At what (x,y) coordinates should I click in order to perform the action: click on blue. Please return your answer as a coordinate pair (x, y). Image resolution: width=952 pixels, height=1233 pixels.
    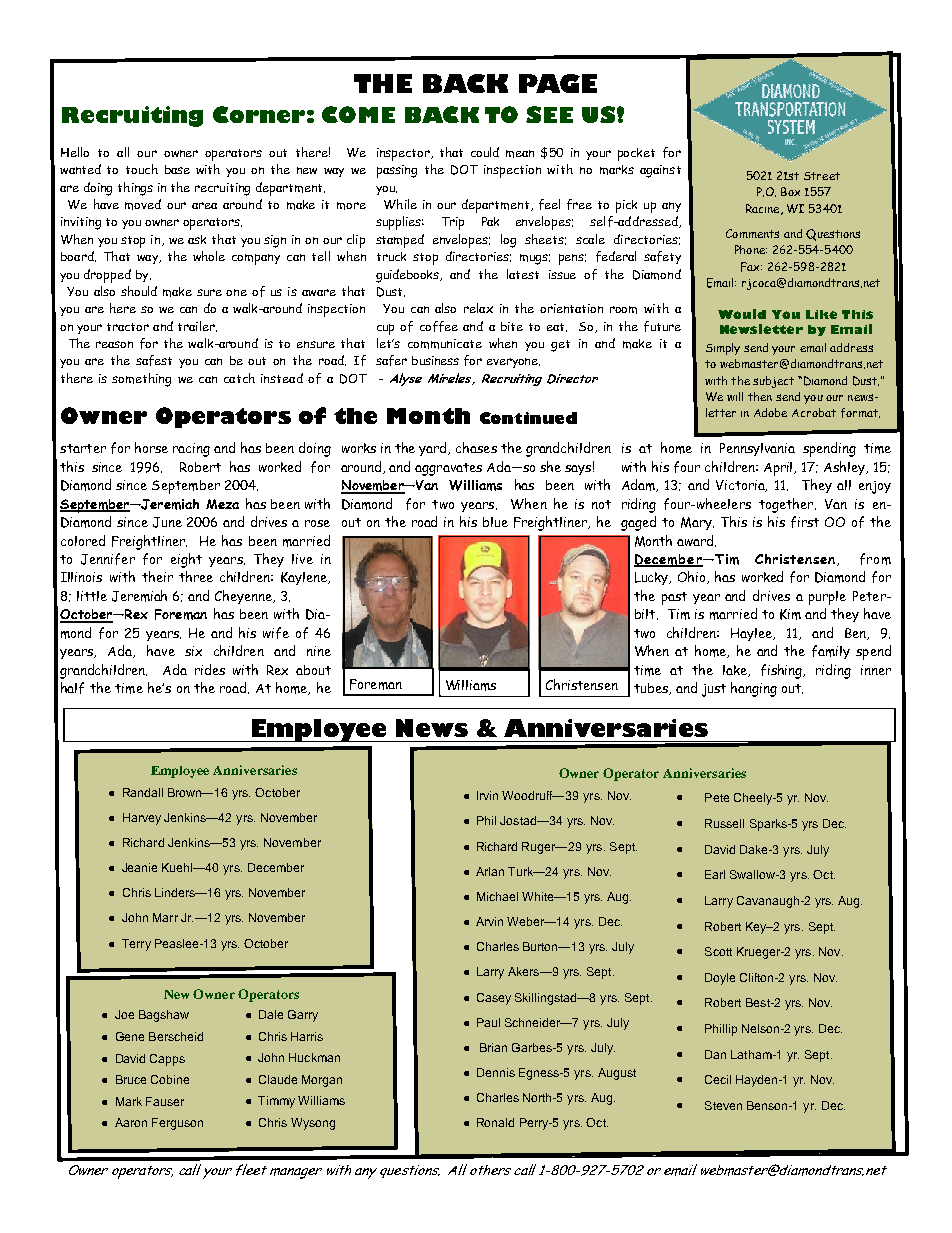
    Looking at the image, I should click on (495, 522).
